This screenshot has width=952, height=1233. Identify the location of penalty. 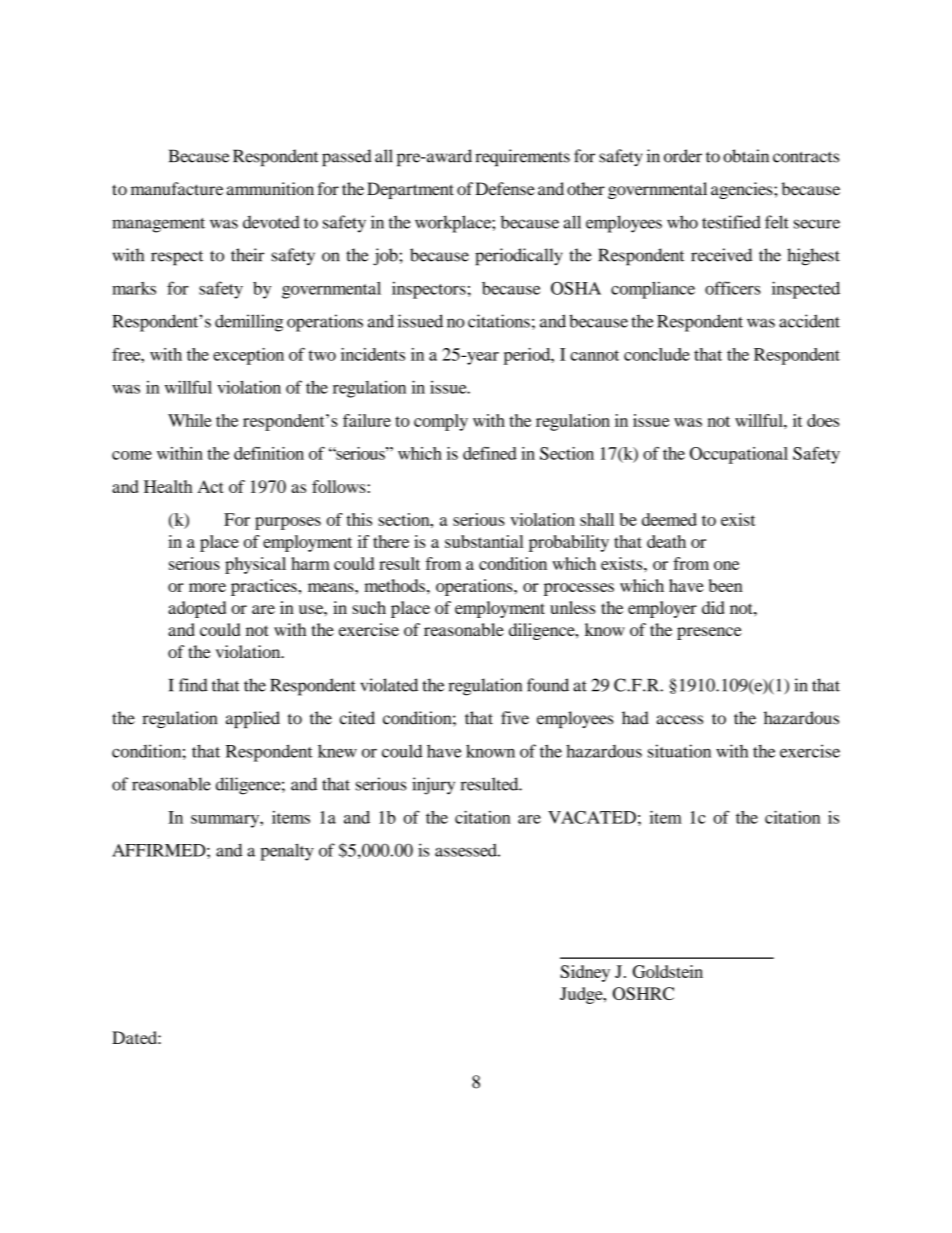
(287, 852).
